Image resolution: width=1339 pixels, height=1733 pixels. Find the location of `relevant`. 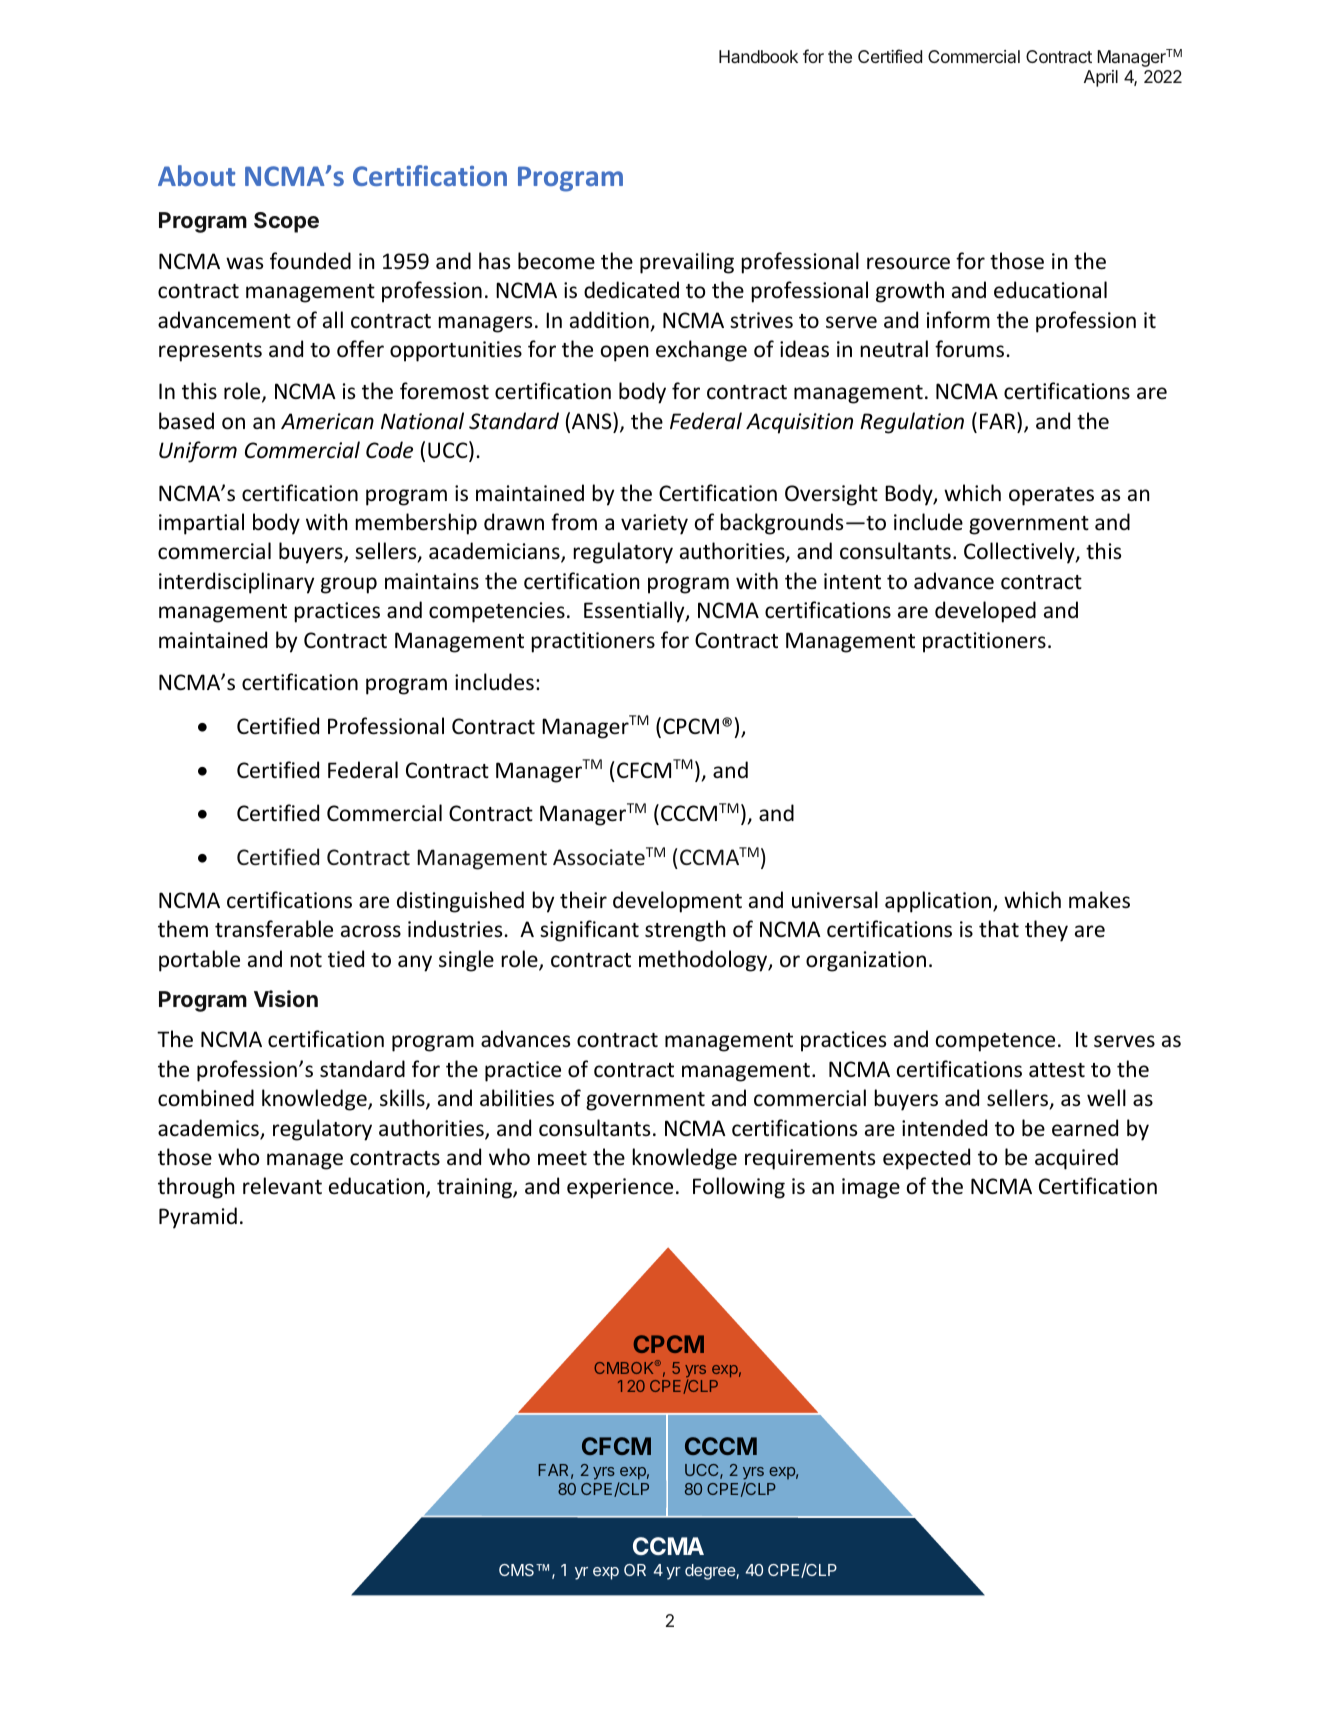

relevant is located at coordinates (282, 1186).
